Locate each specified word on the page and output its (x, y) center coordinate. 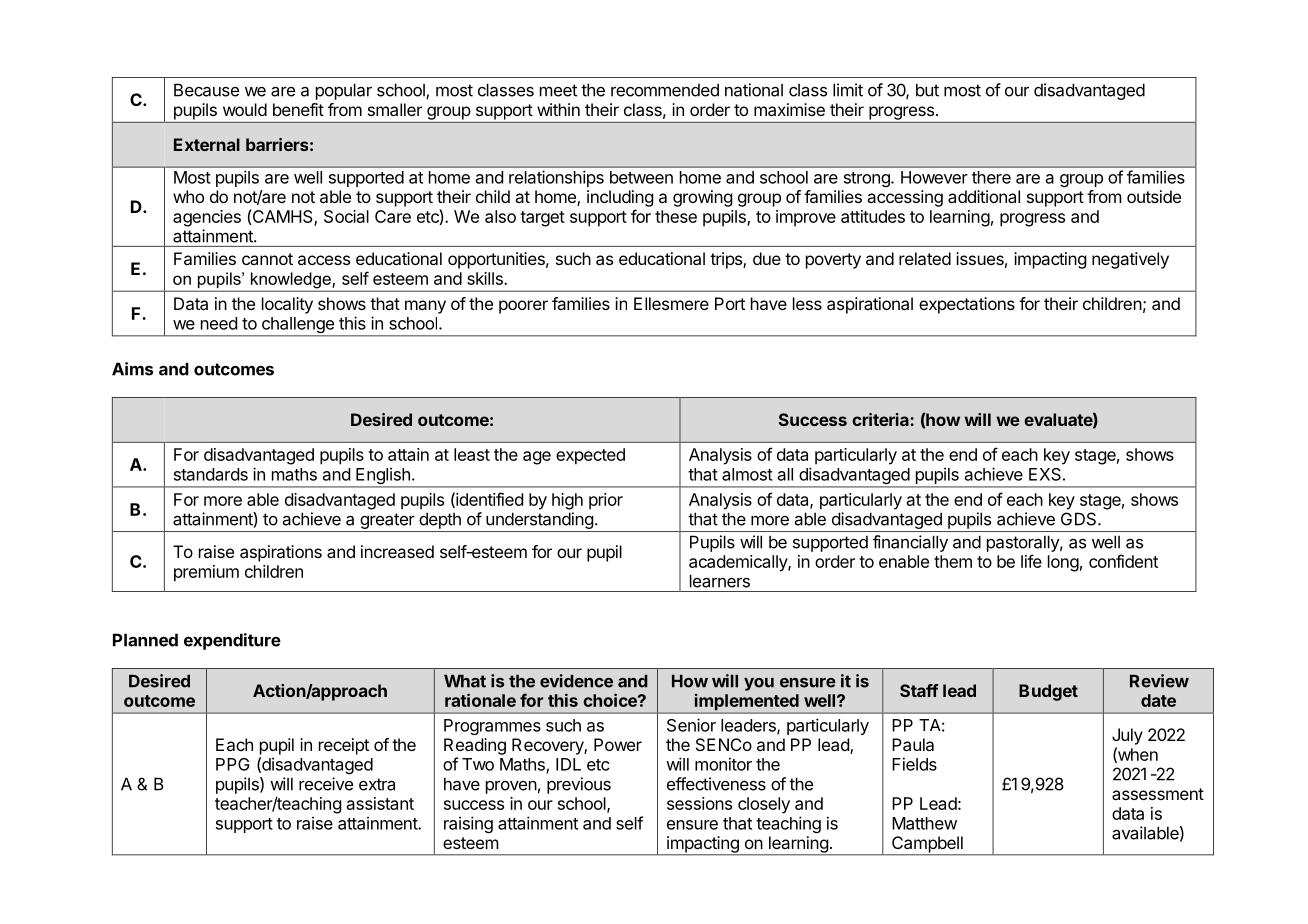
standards (211, 474)
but (927, 90)
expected (590, 456)
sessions (699, 803)
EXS (1045, 474)
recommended (665, 90)
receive (326, 784)
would (245, 109)
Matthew (924, 823)
